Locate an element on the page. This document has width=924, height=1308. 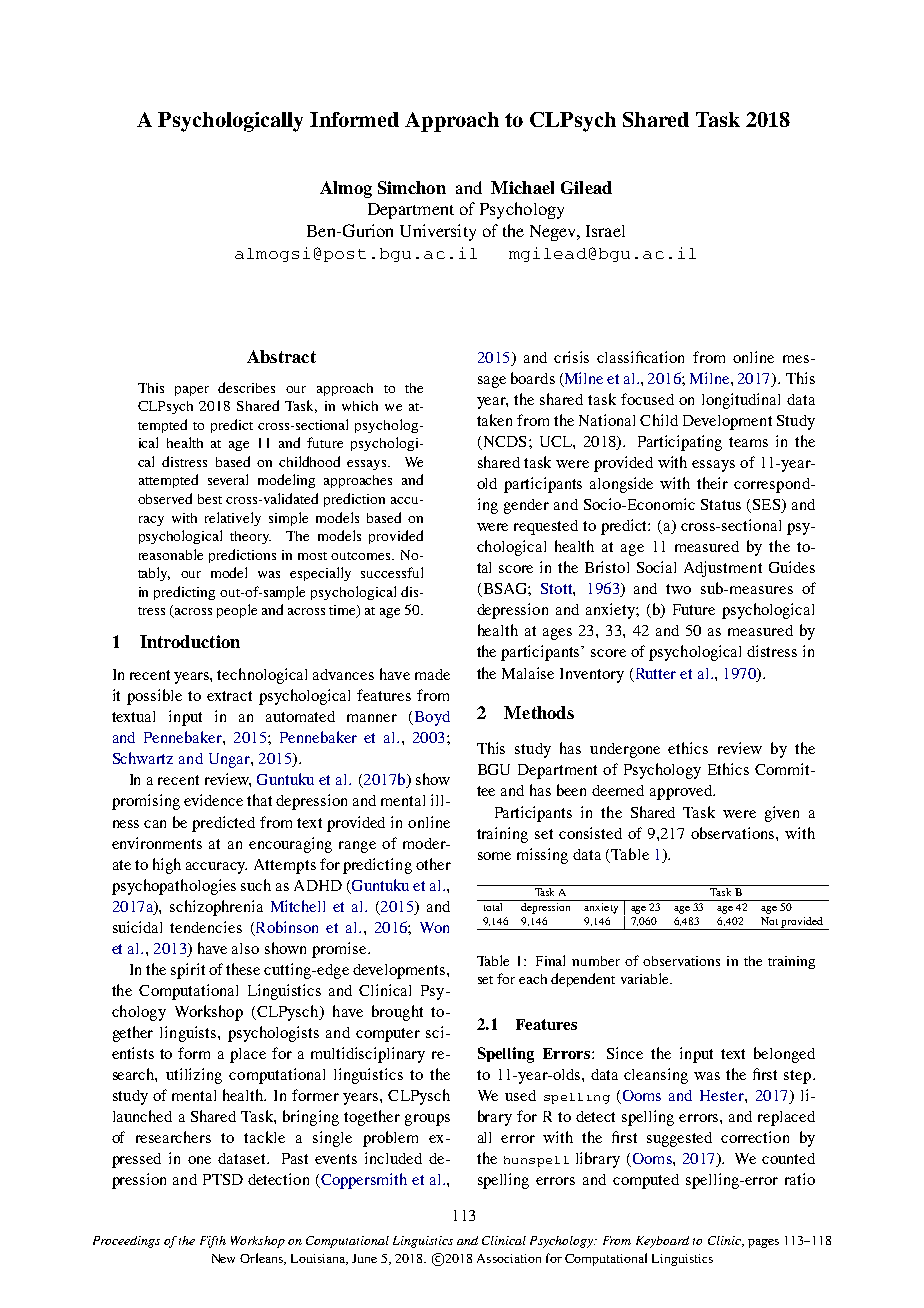
University is located at coordinates (438, 232).
